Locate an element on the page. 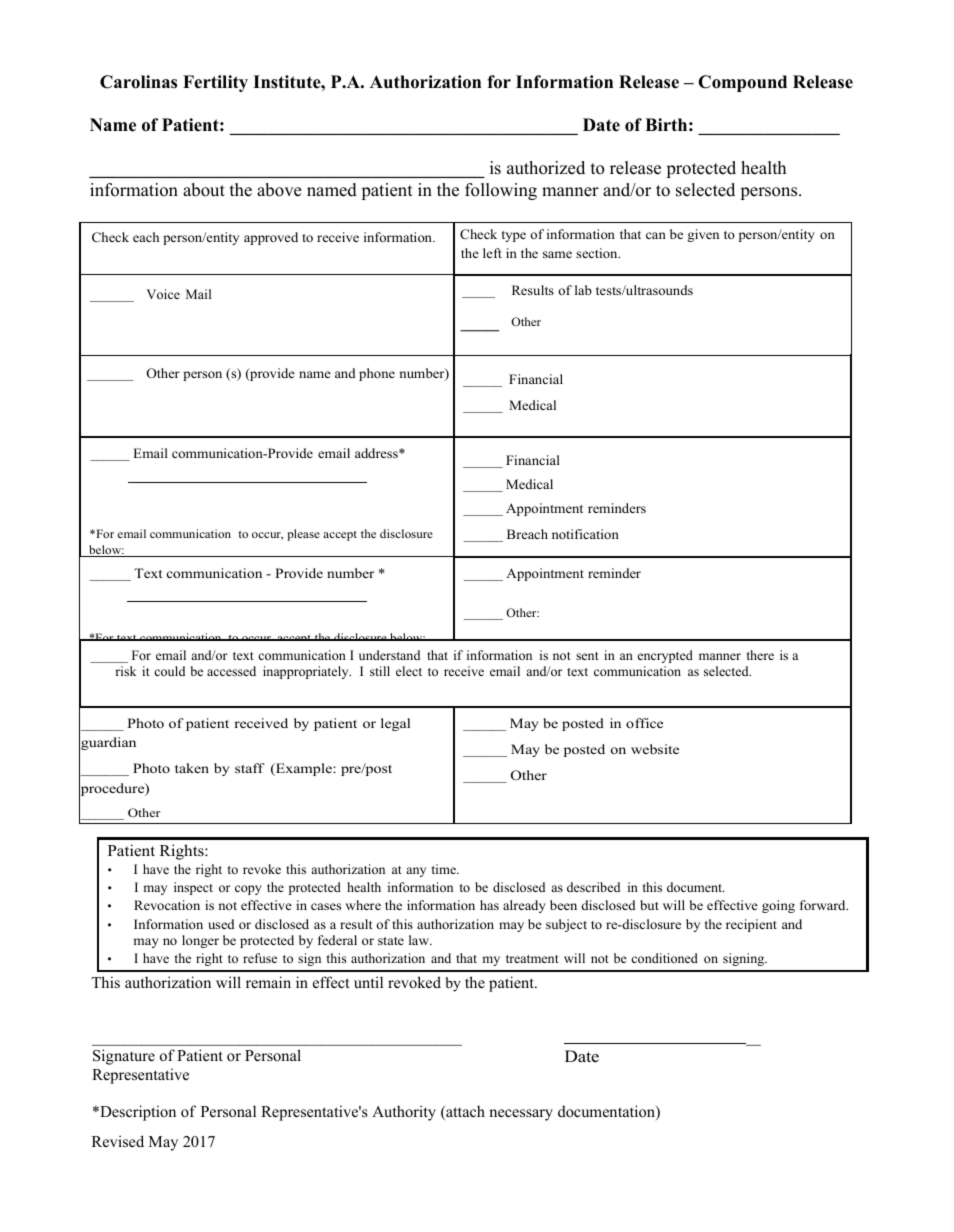  taken is located at coordinates (192, 768).
